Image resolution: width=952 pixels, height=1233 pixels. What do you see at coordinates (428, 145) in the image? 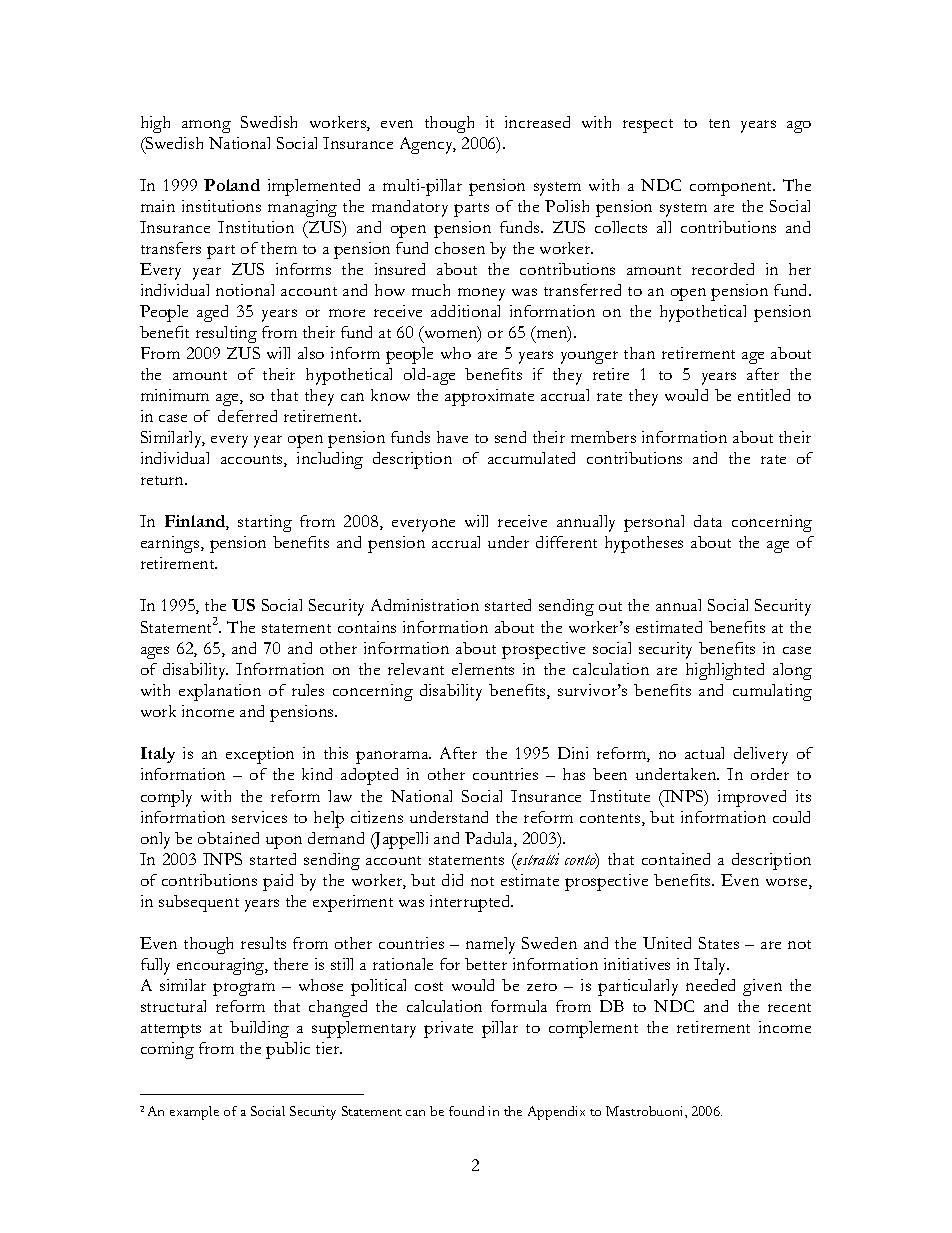
I see `Agency` at bounding box center [428, 145].
